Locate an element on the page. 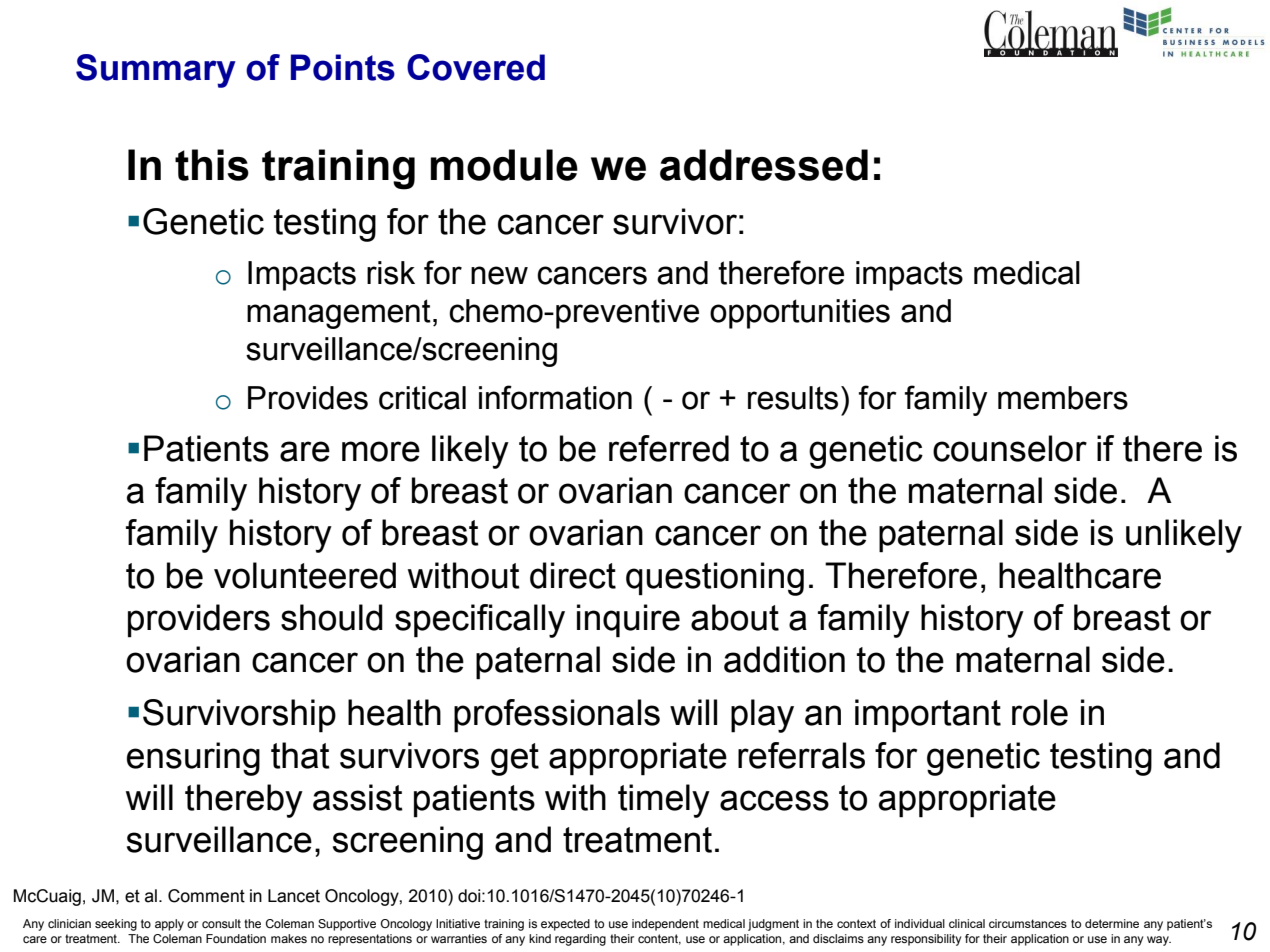  expected is located at coordinates (565, 925).
